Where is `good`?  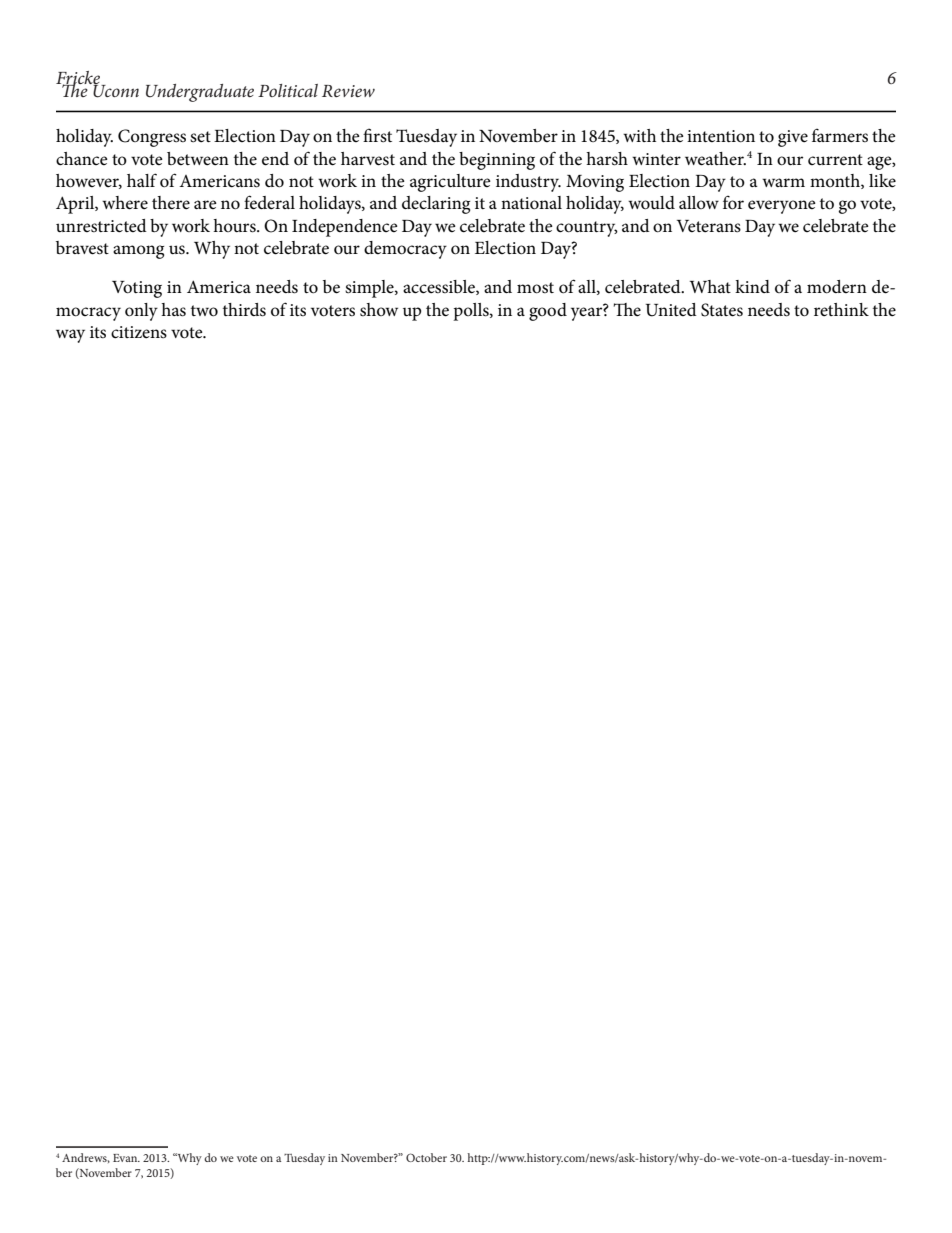 good is located at coordinates (548, 312).
